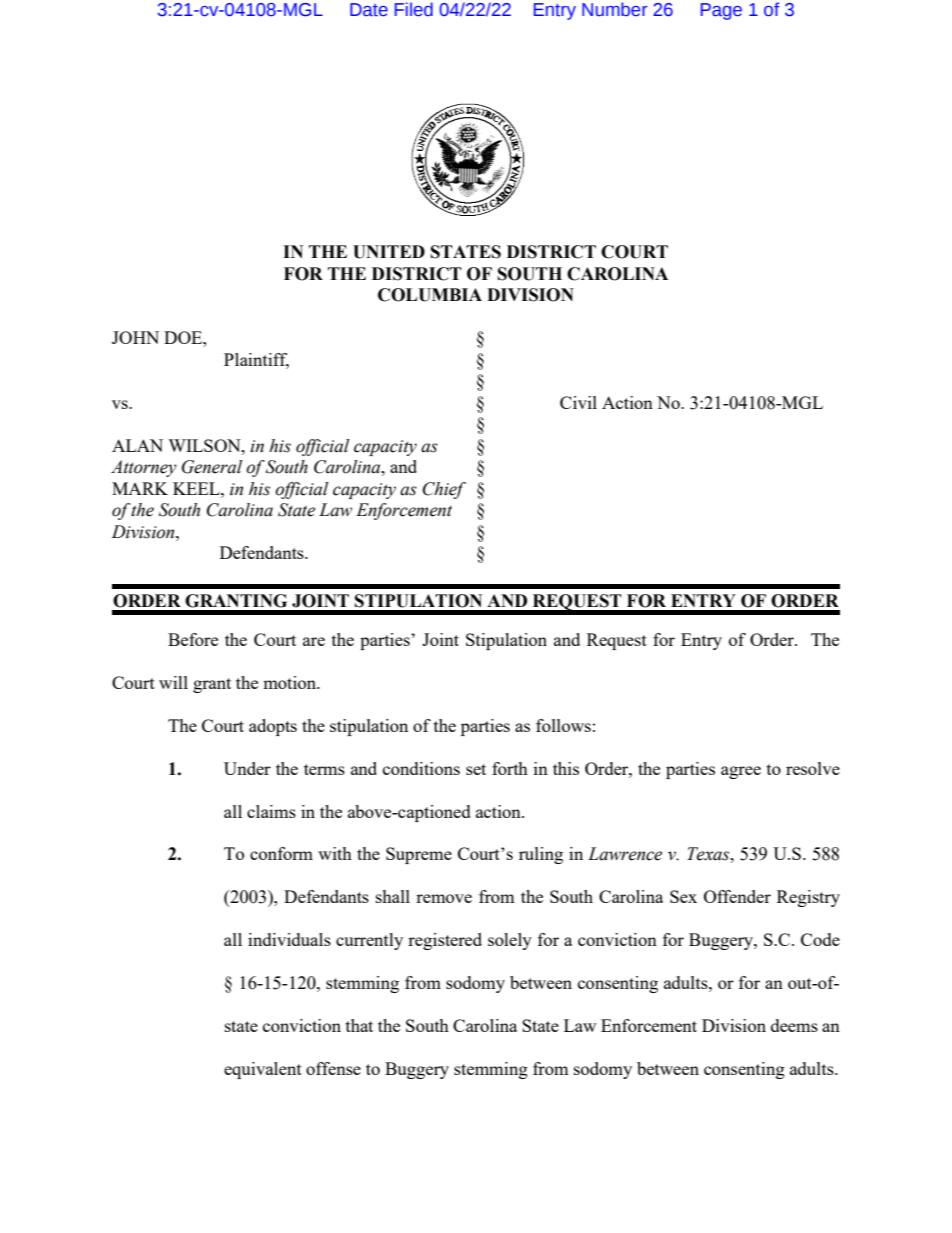  I want to click on deems, so click(794, 1025).
